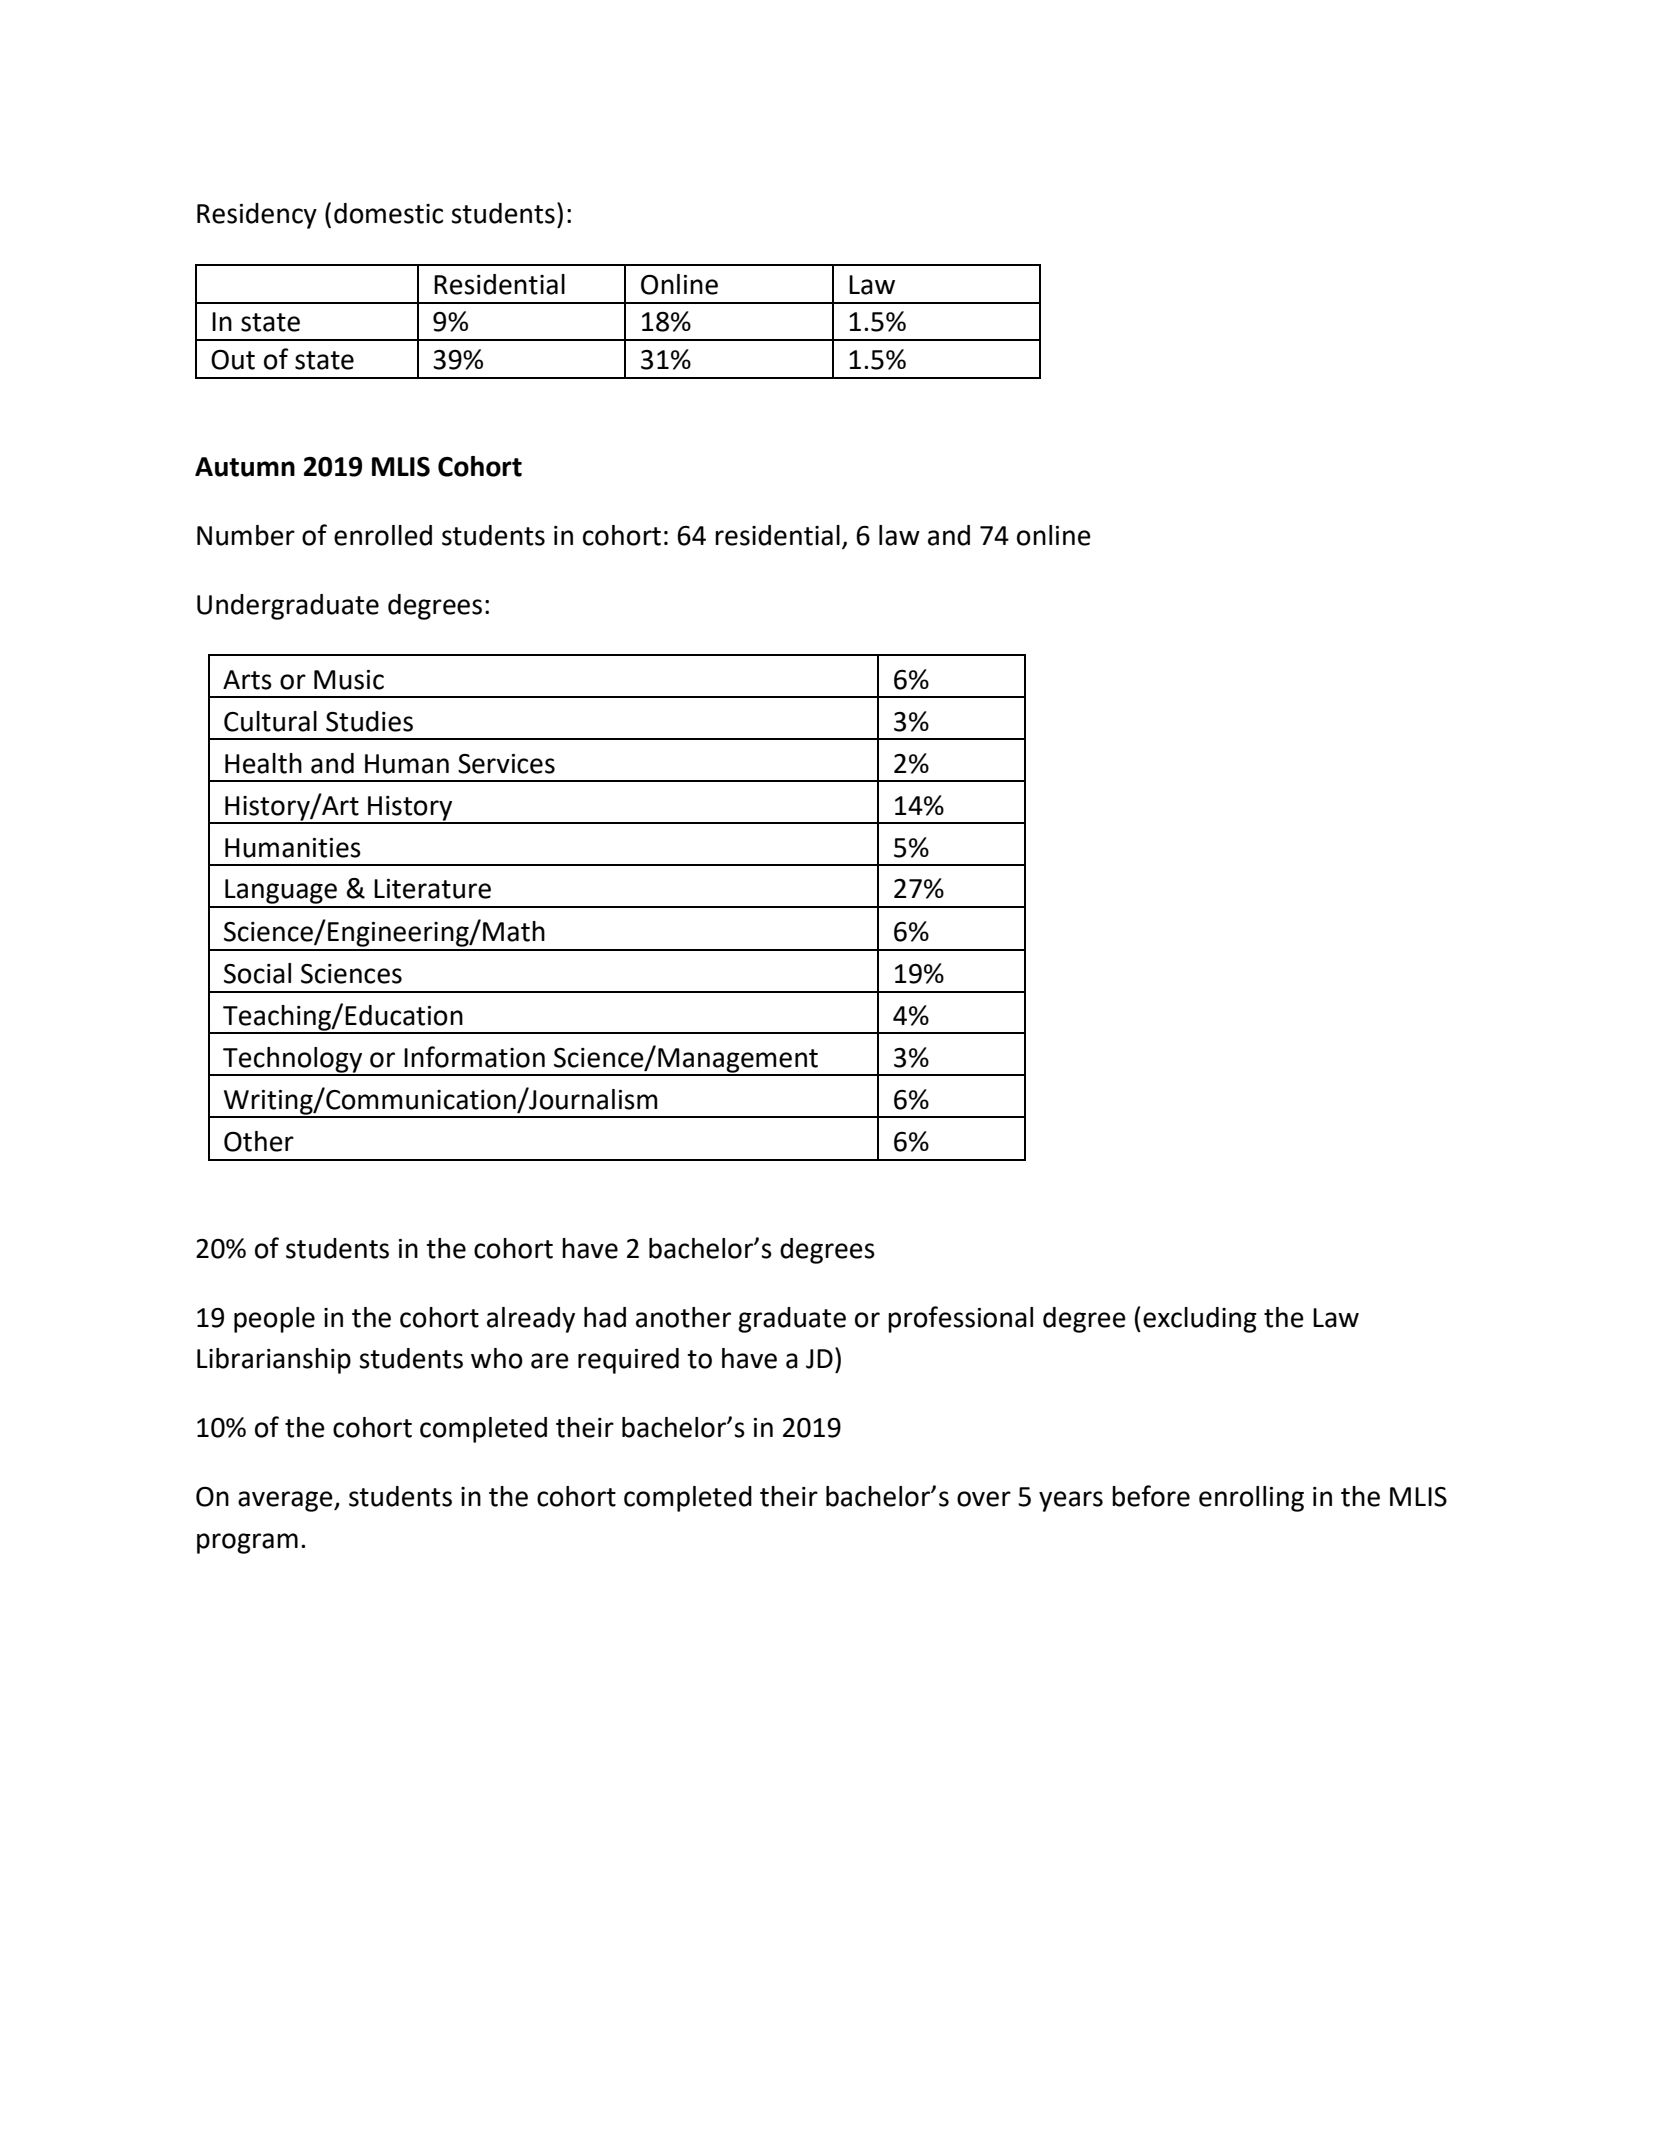  Describe the element at coordinates (383, 535) in the image. I see `enrolled` at that location.
